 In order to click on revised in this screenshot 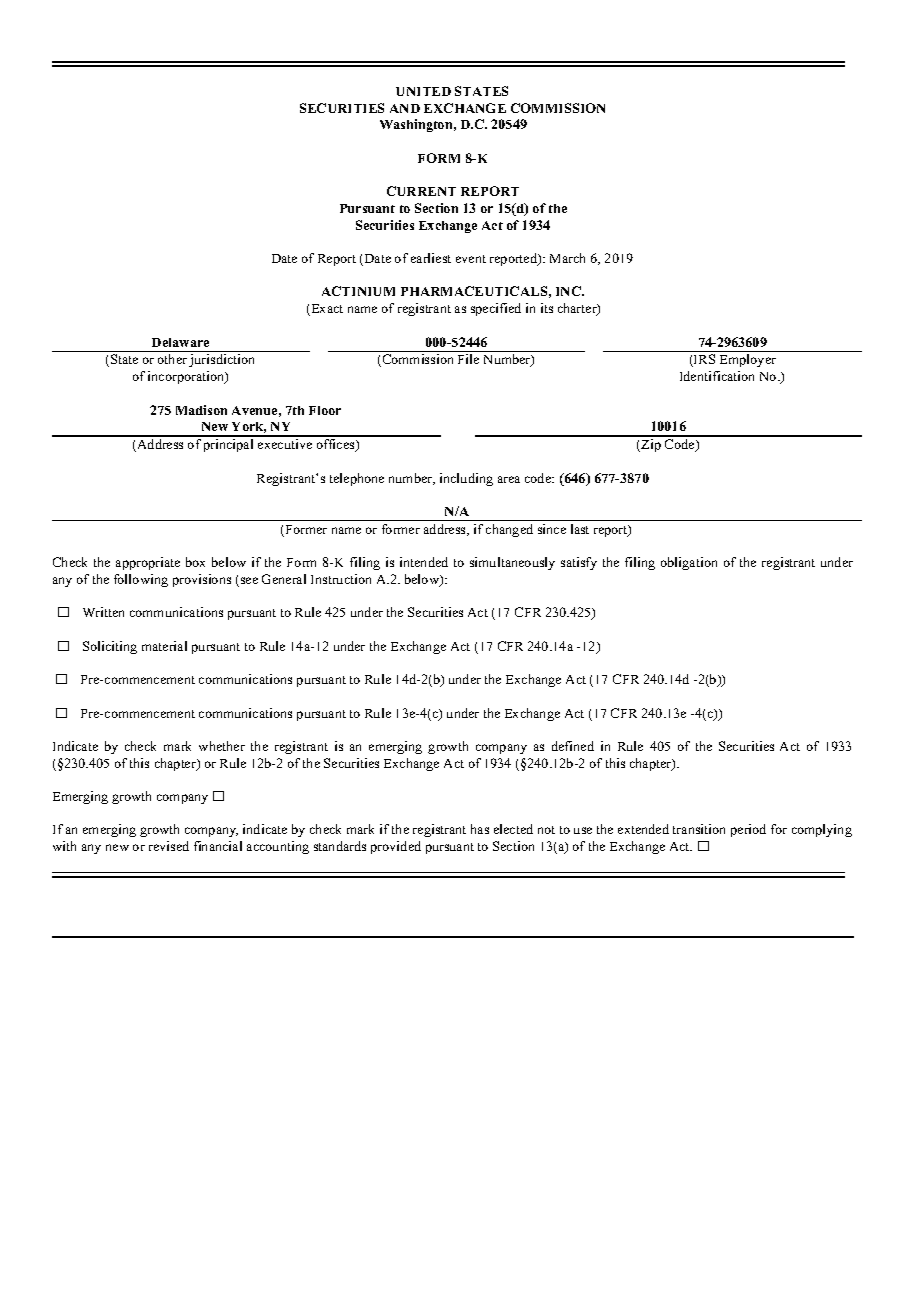, I will do `click(169, 846)`.
